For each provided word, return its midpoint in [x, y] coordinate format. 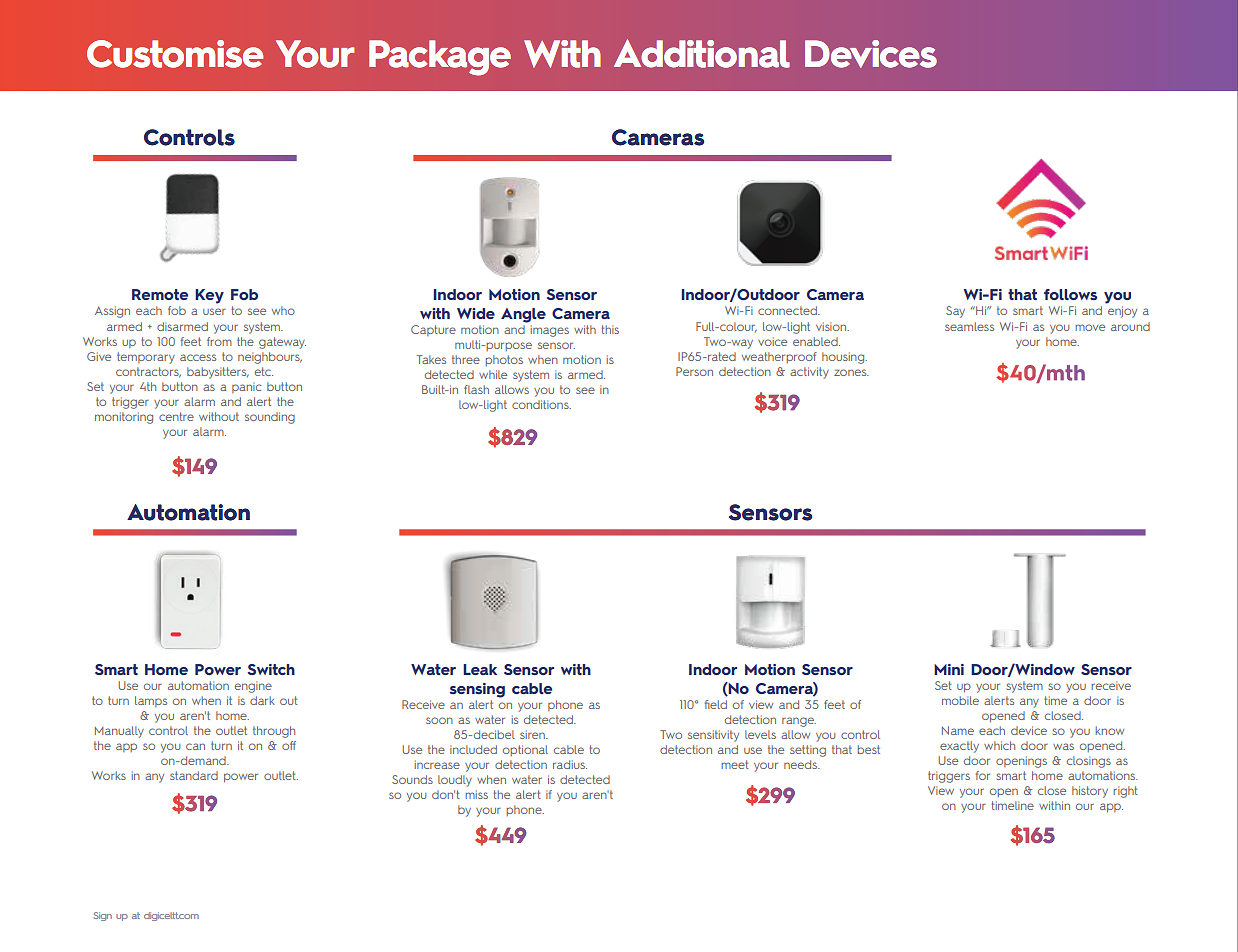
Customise [175, 54]
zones [851, 372]
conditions [541, 404]
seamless [969, 326]
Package [440, 58]
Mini [949, 669]
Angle [523, 315]
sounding [270, 418]
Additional [702, 53]
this [610, 329]
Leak [480, 669]
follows [1070, 294]
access [198, 357]
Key [209, 296]
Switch [271, 669]
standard [194, 775]
